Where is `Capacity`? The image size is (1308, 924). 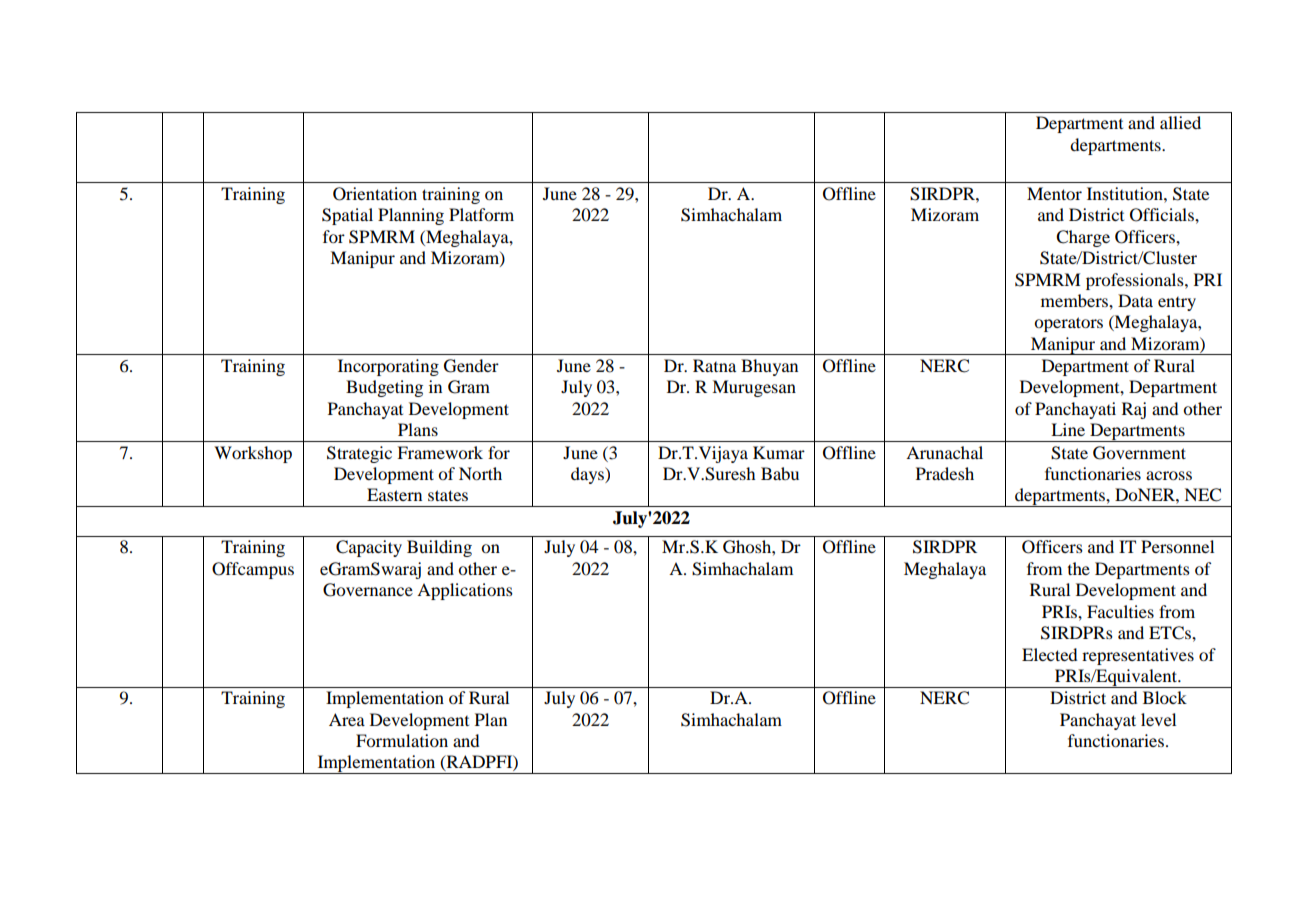 Capacity is located at coordinates (369, 548).
